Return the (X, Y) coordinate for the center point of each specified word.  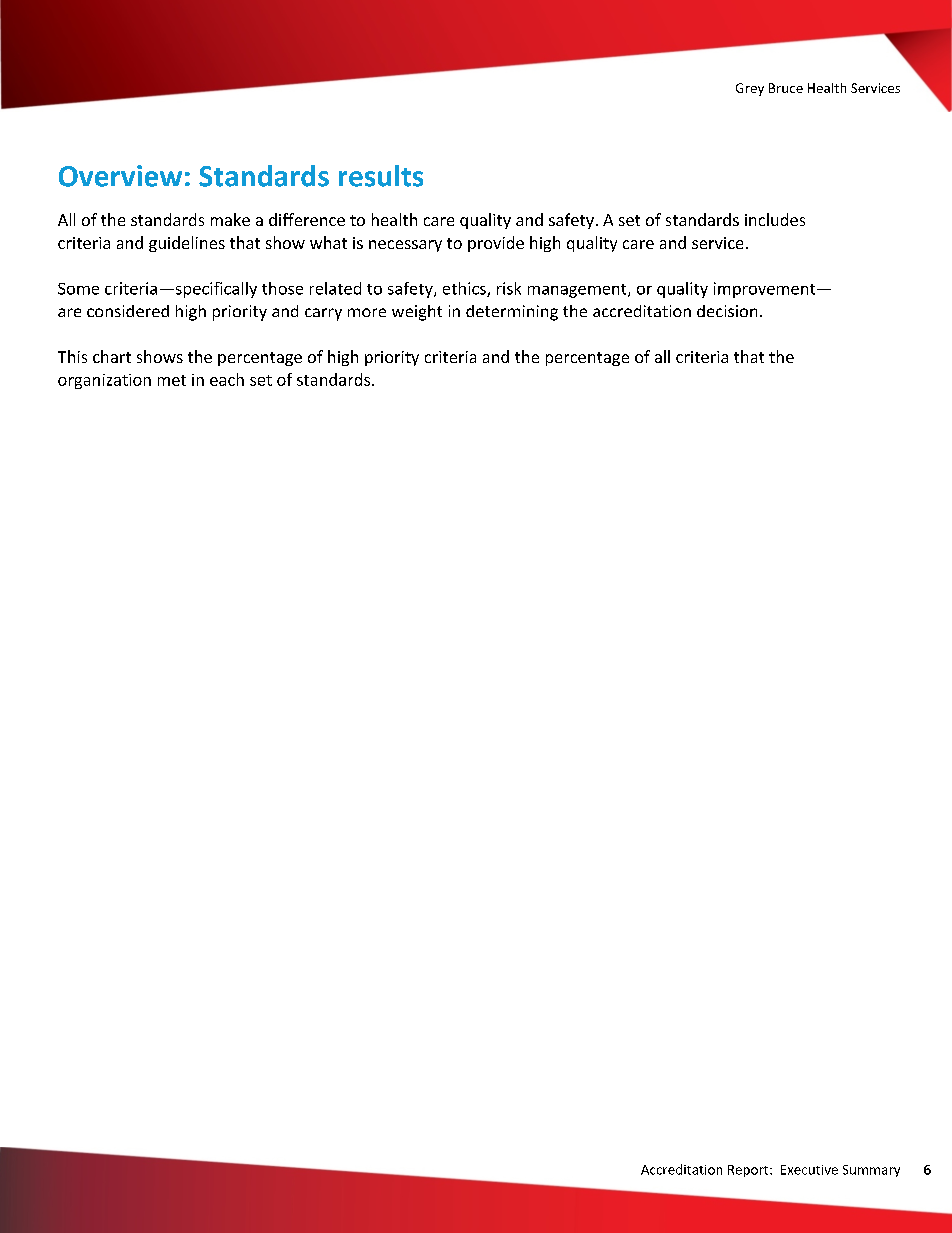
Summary (871, 1171)
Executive (809, 1170)
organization (104, 381)
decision (727, 311)
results (381, 176)
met (172, 380)
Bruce (786, 88)
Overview (120, 176)
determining (512, 313)
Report (749, 1171)
